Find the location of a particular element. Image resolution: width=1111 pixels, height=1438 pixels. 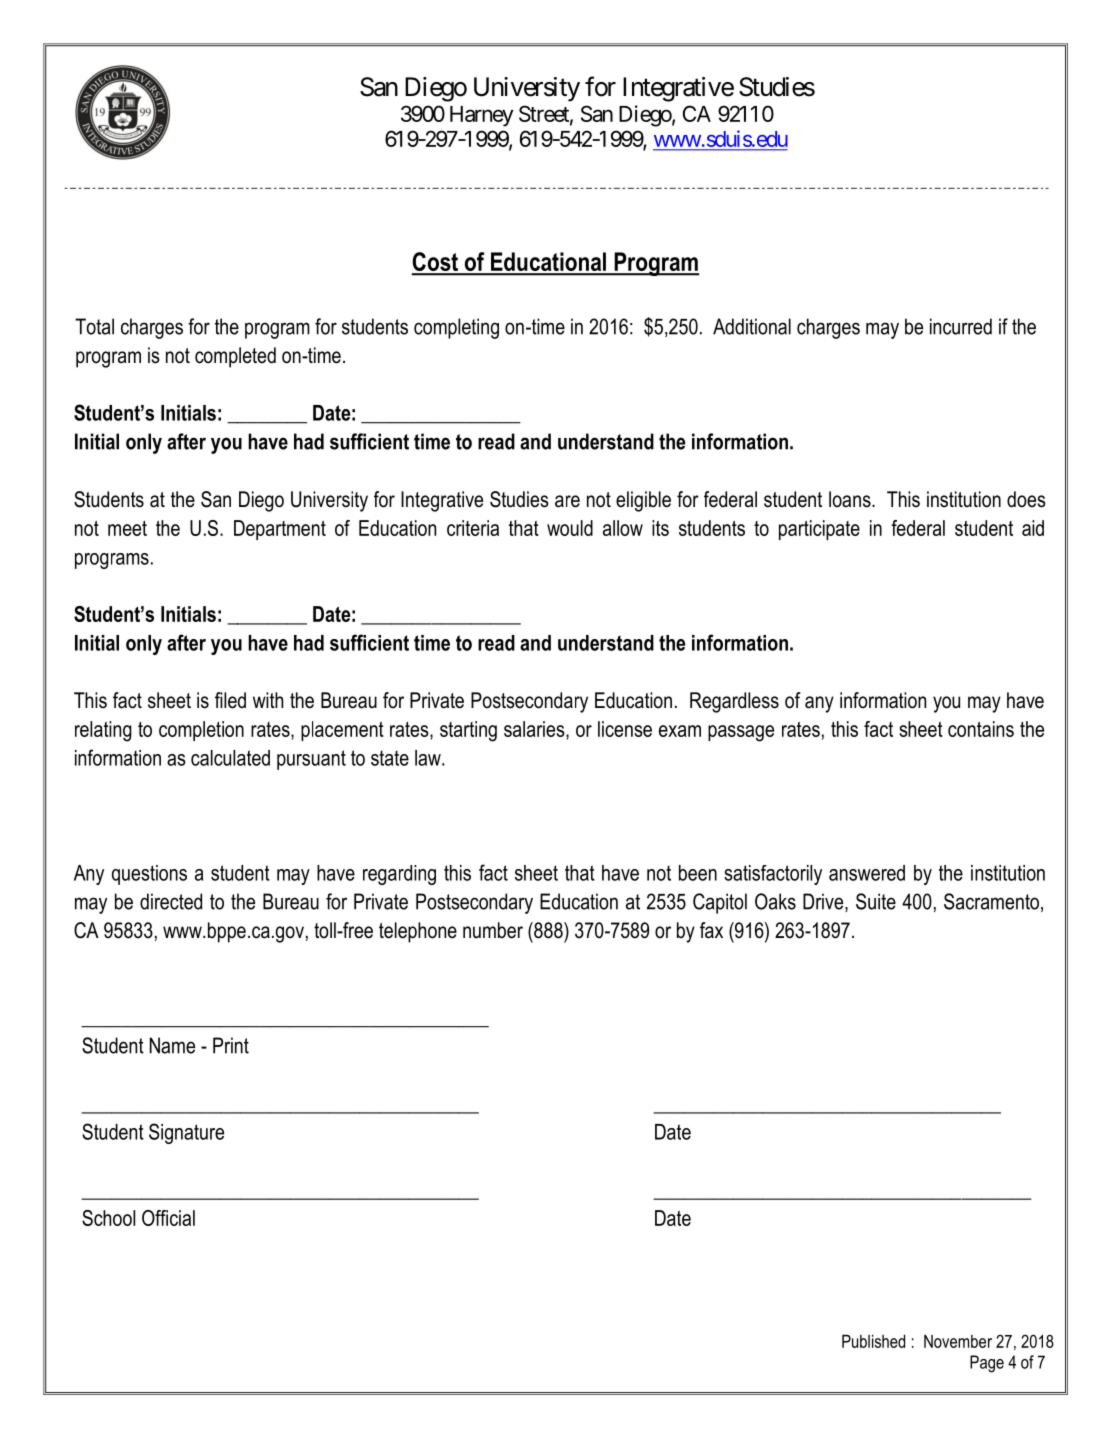

Suite is located at coordinates (876, 901).
